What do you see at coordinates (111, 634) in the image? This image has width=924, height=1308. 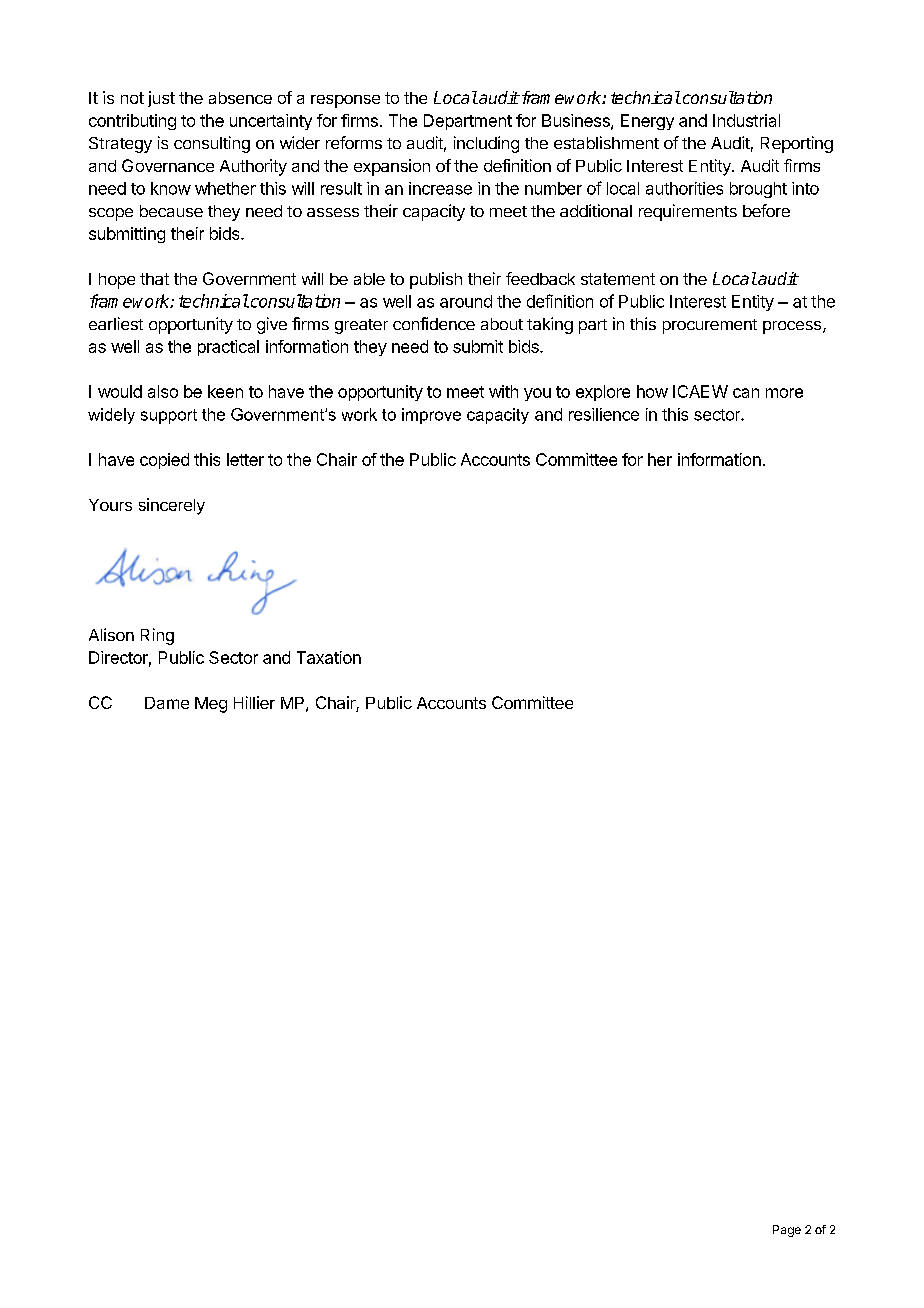 I see `Alison` at bounding box center [111, 634].
